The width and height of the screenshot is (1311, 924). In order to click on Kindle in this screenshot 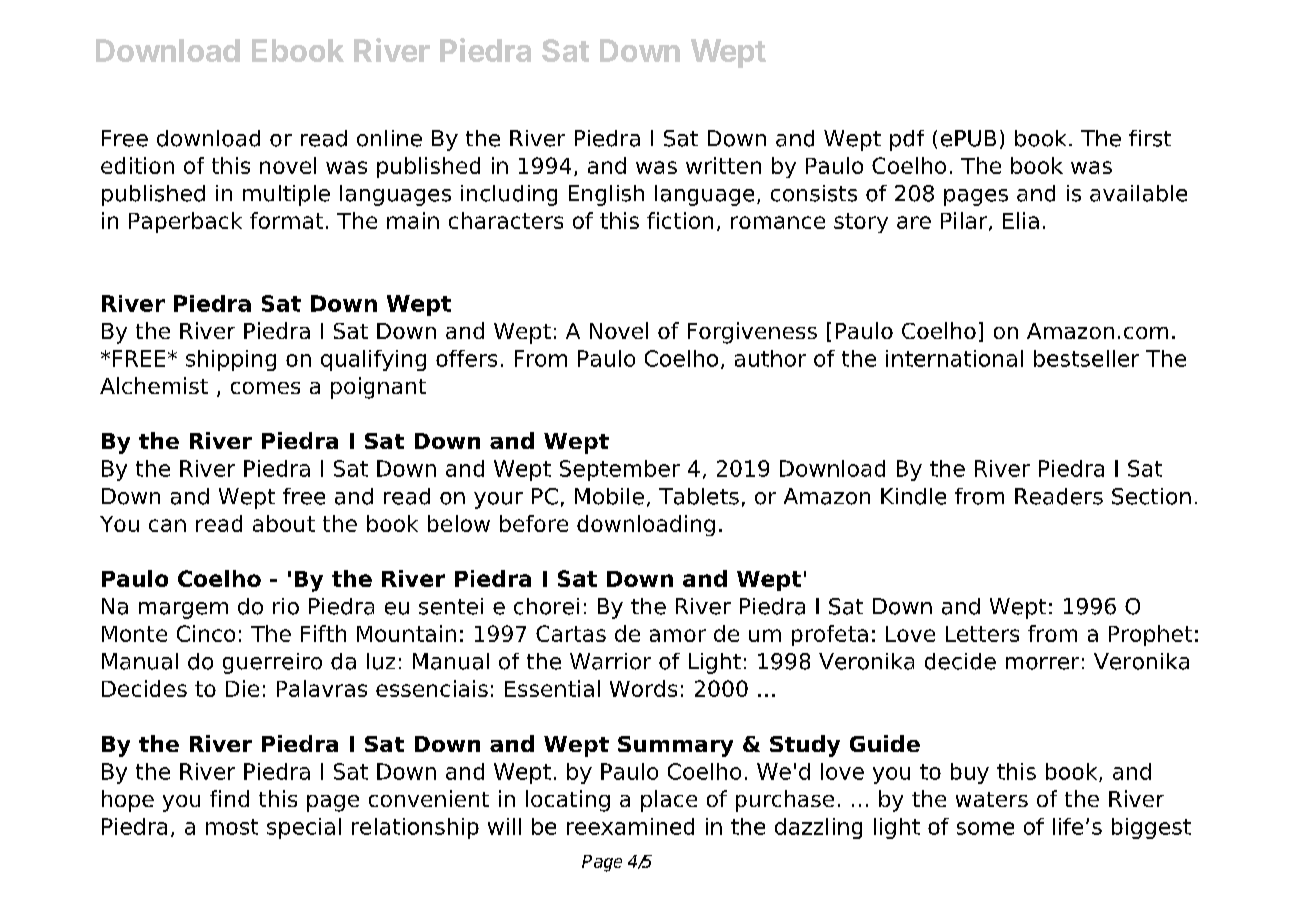, I will do `click(913, 496)`.
